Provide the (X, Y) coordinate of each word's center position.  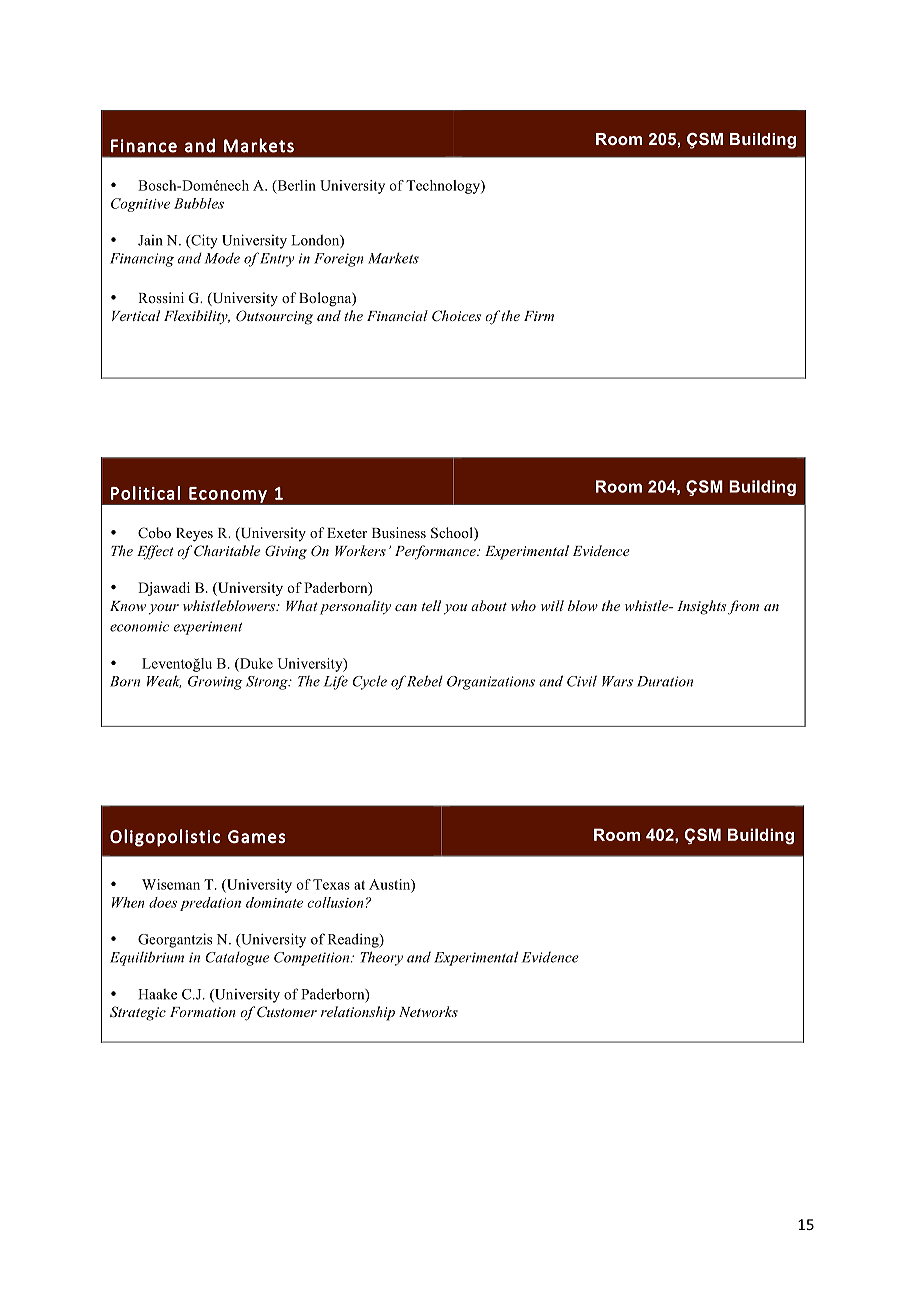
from (743, 607)
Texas (331, 884)
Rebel (425, 681)
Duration (665, 681)
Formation (203, 1012)
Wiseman (171, 884)
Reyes (194, 535)
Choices (456, 316)
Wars (617, 681)
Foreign (339, 260)
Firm (539, 316)
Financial (397, 315)
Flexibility (197, 317)
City (203, 241)
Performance (436, 552)
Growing (215, 683)
